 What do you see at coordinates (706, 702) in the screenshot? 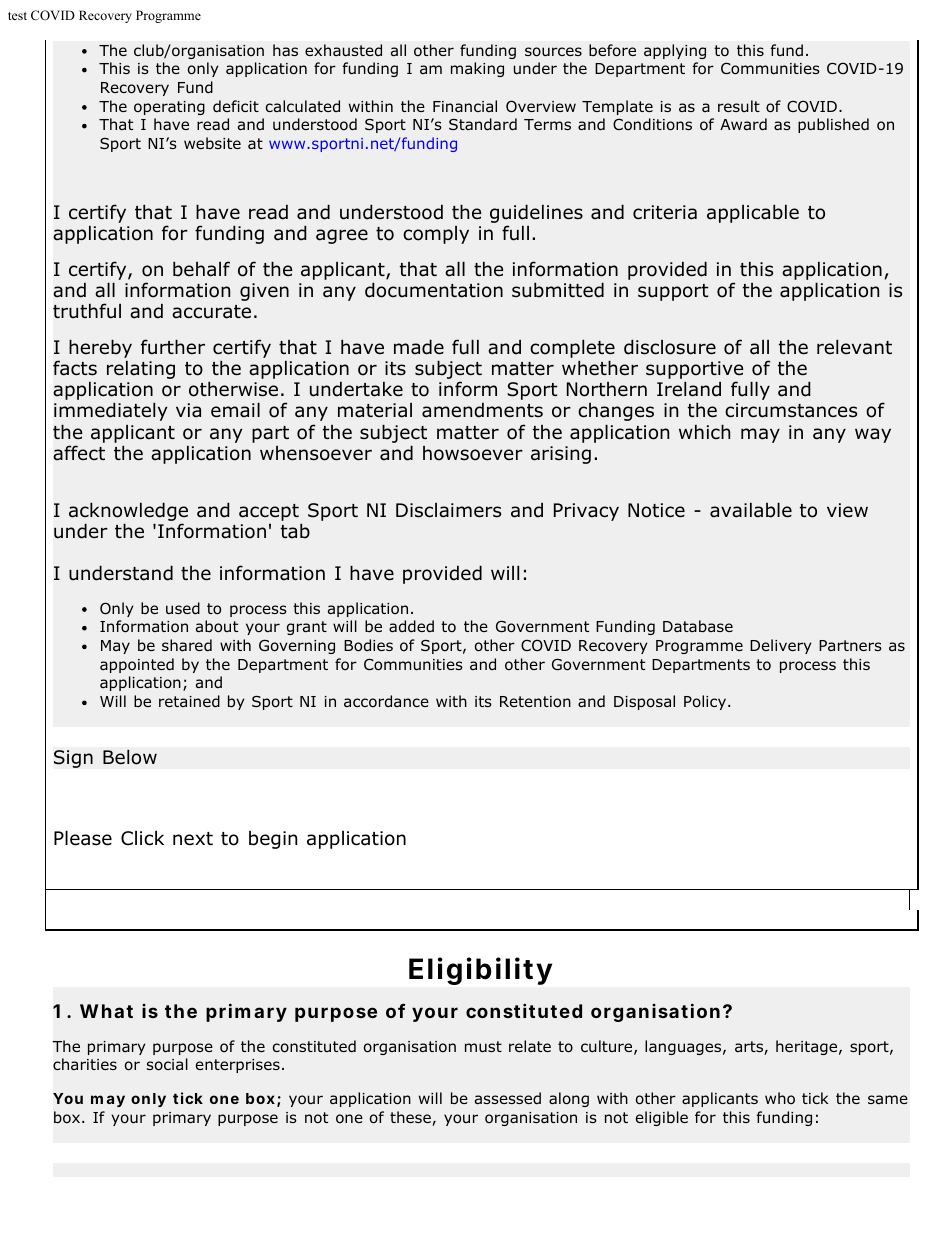
I see `Policy` at bounding box center [706, 702].
